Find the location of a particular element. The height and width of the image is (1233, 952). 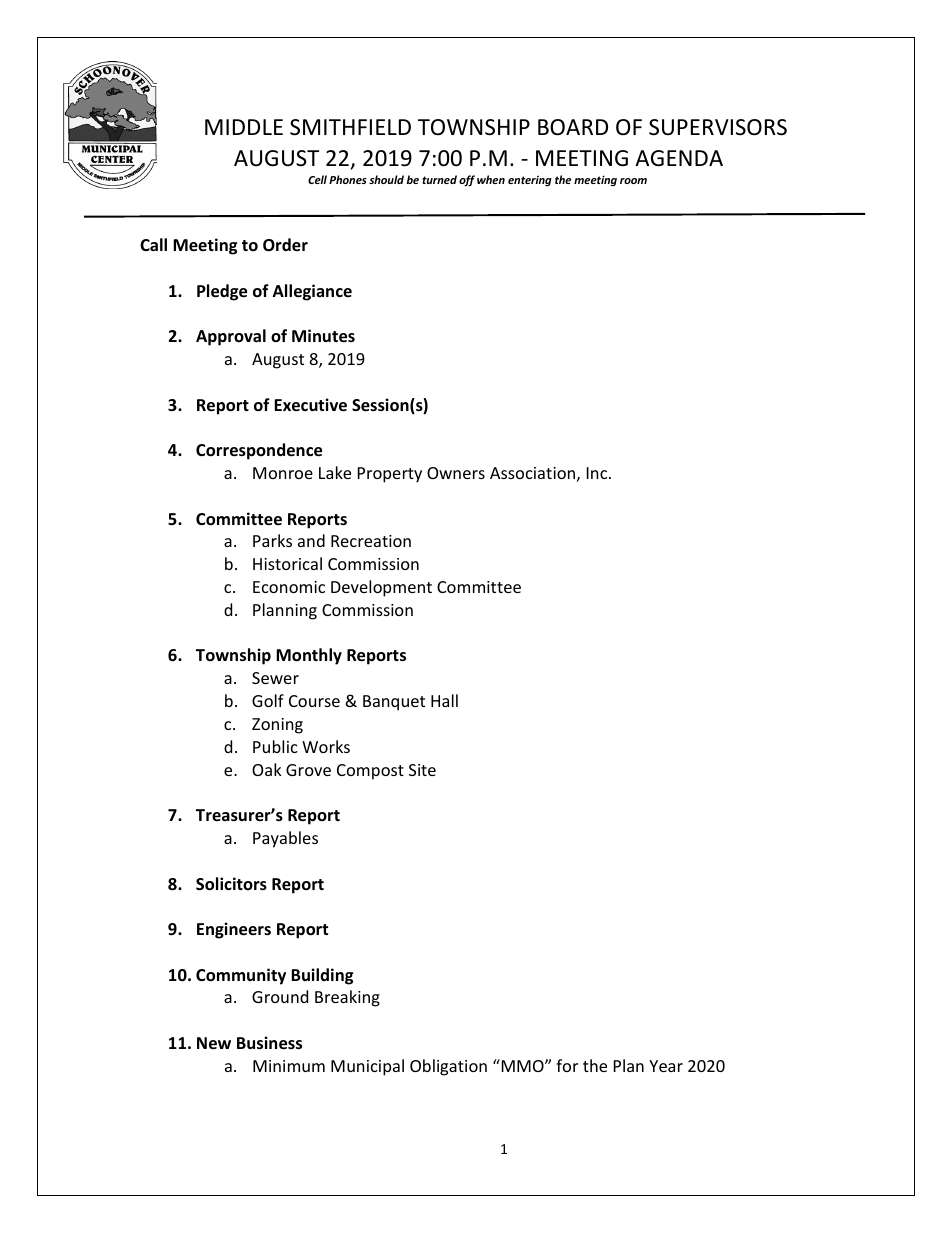

Economic is located at coordinates (289, 587).
